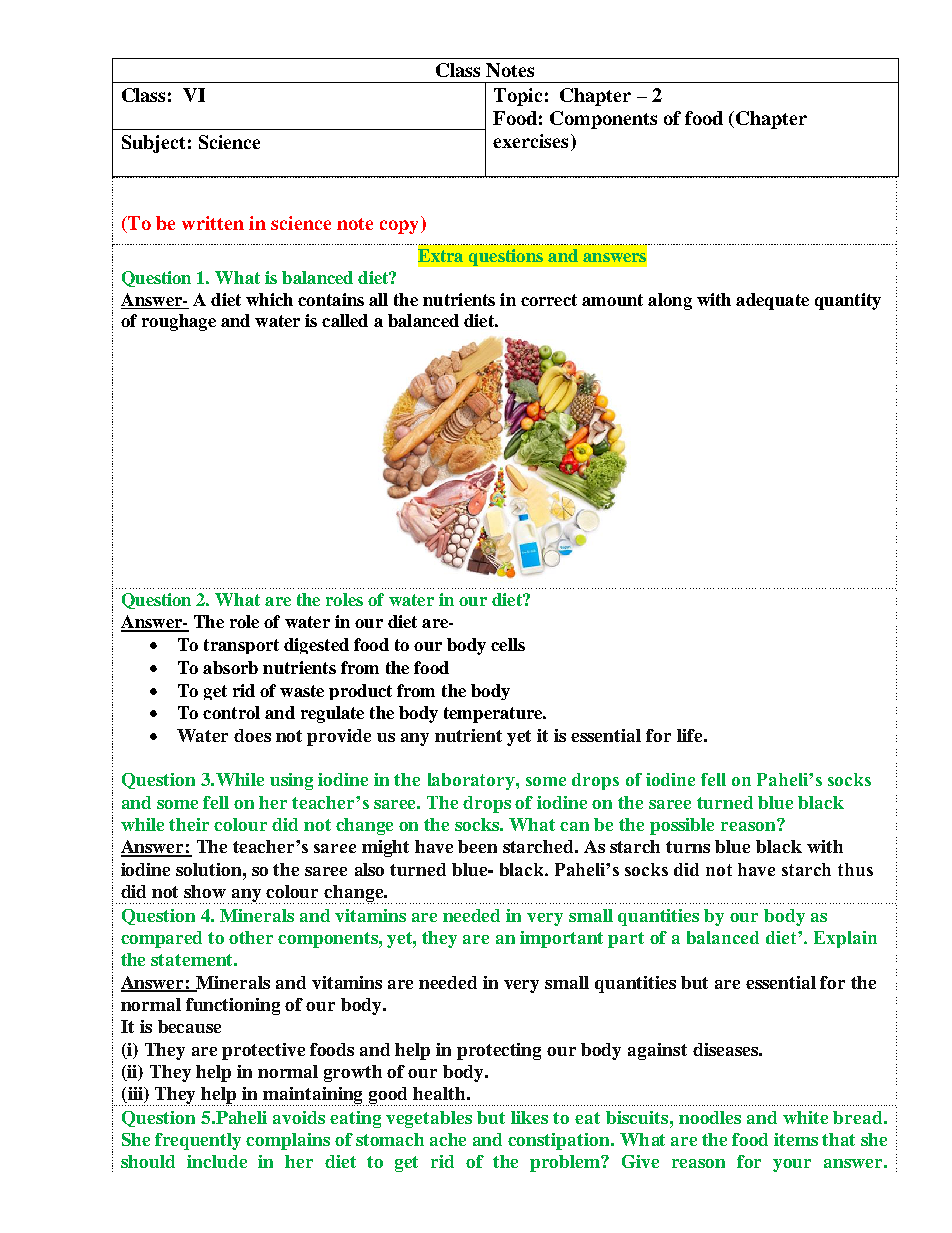 This screenshot has height=1233, width=952. I want to click on correct, so click(549, 300).
